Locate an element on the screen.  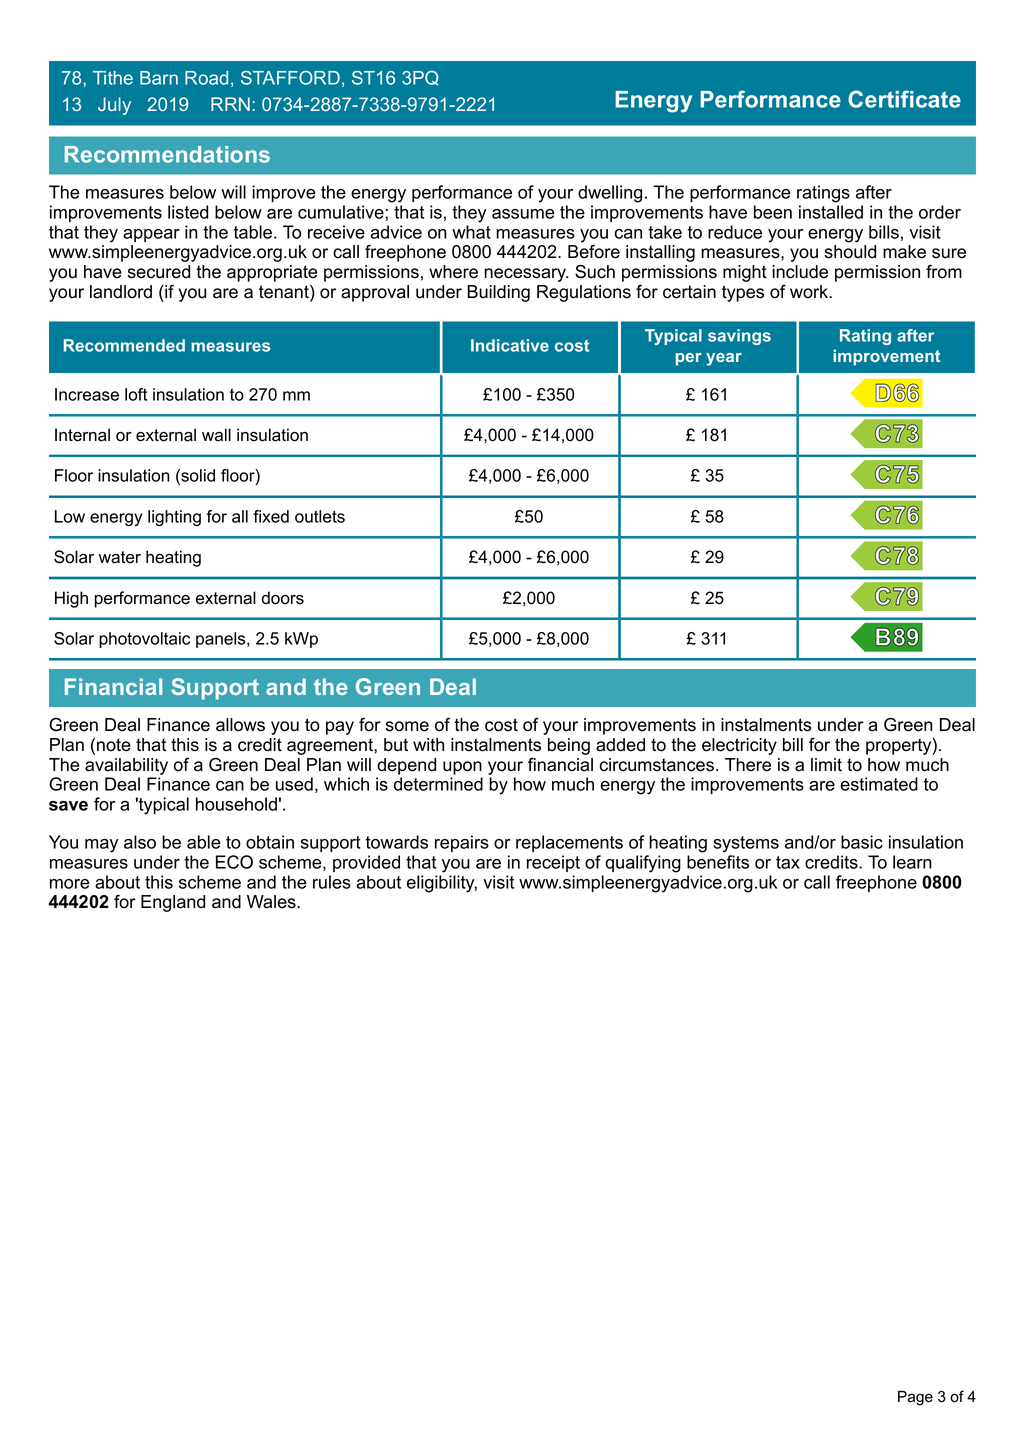
availability is located at coordinates (126, 766).
